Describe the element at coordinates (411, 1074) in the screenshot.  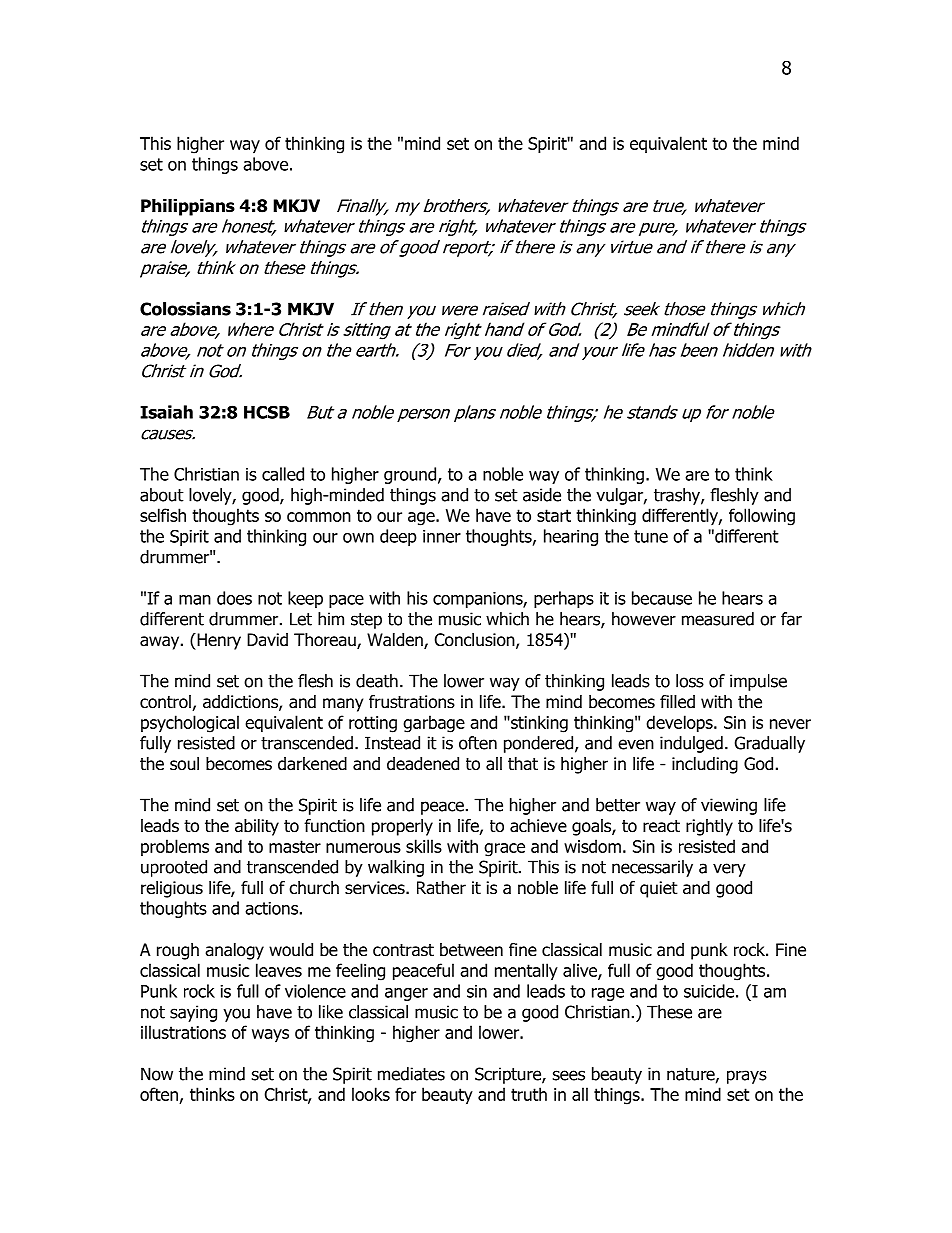
I see `mediates` at that location.
